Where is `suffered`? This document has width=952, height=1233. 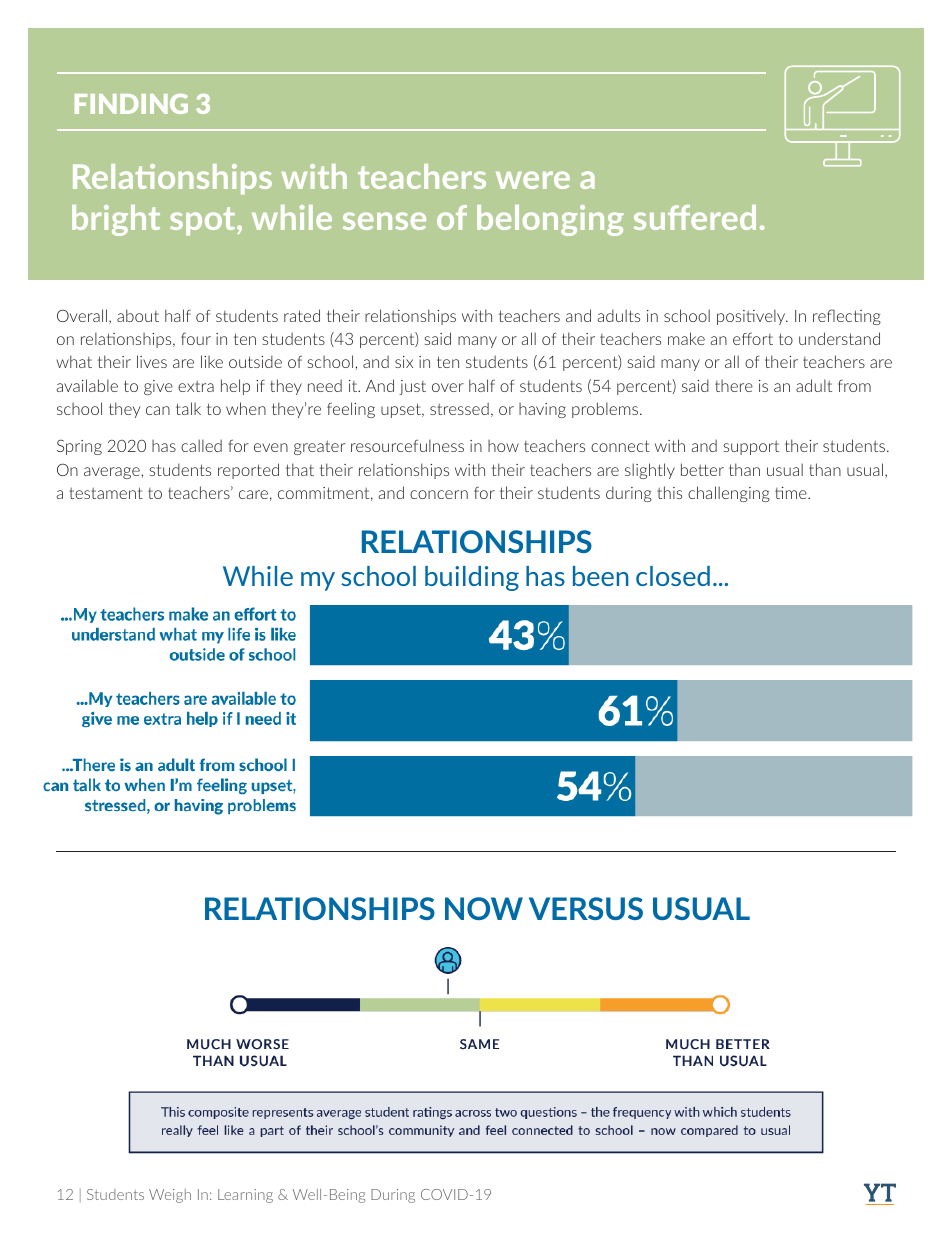 suffered is located at coordinates (695, 217).
